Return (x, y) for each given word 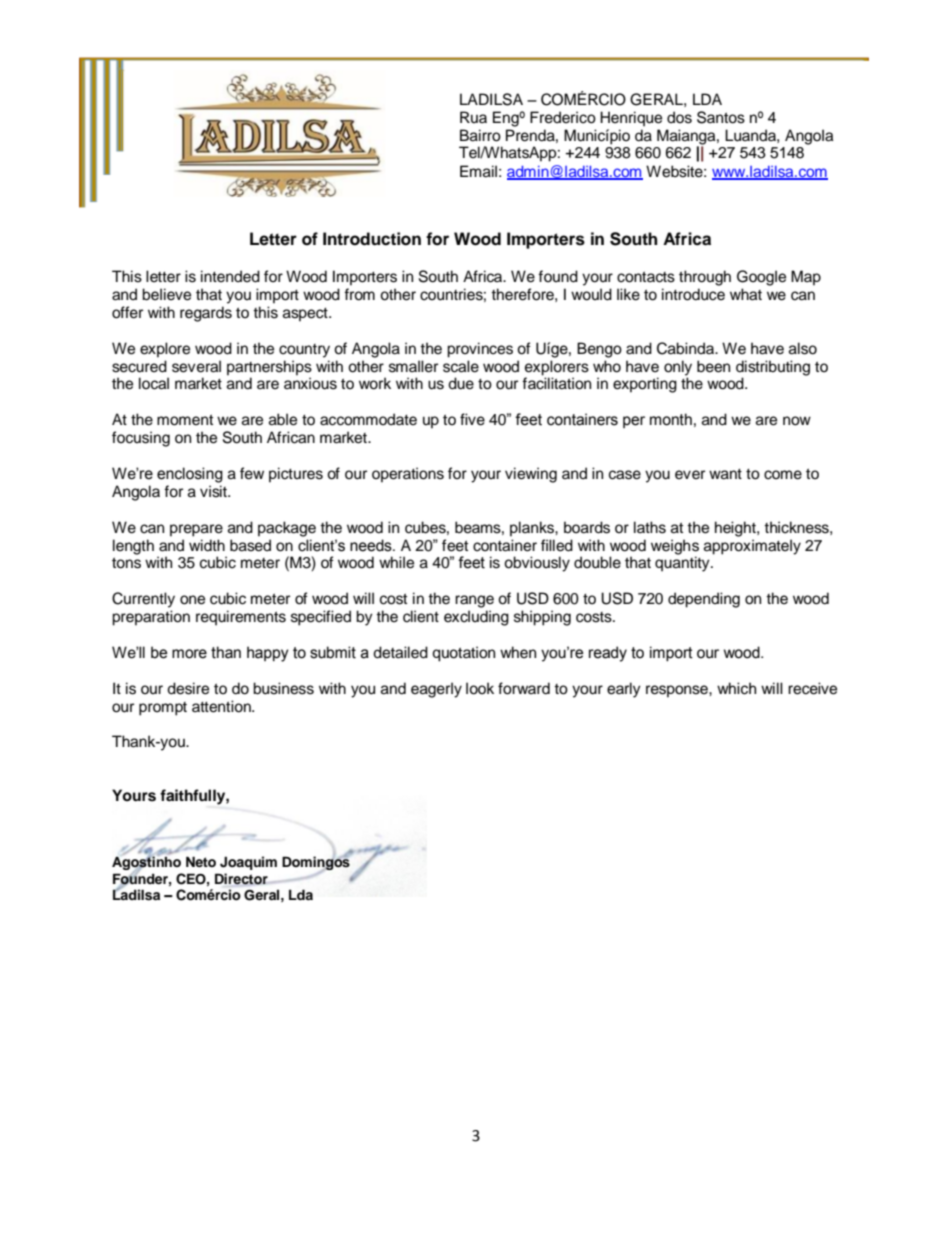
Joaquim (248, 863)
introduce (693, 294)
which (736, 688)
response (678, 691)
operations (408, 475)
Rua (473, 117)
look (480, 688)
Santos (721, 117)
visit (214, 491)
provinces (480, 350)
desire (188, 688)
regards (206, 314)
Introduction (372, 239)
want (725, 474)
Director (242, 879)
